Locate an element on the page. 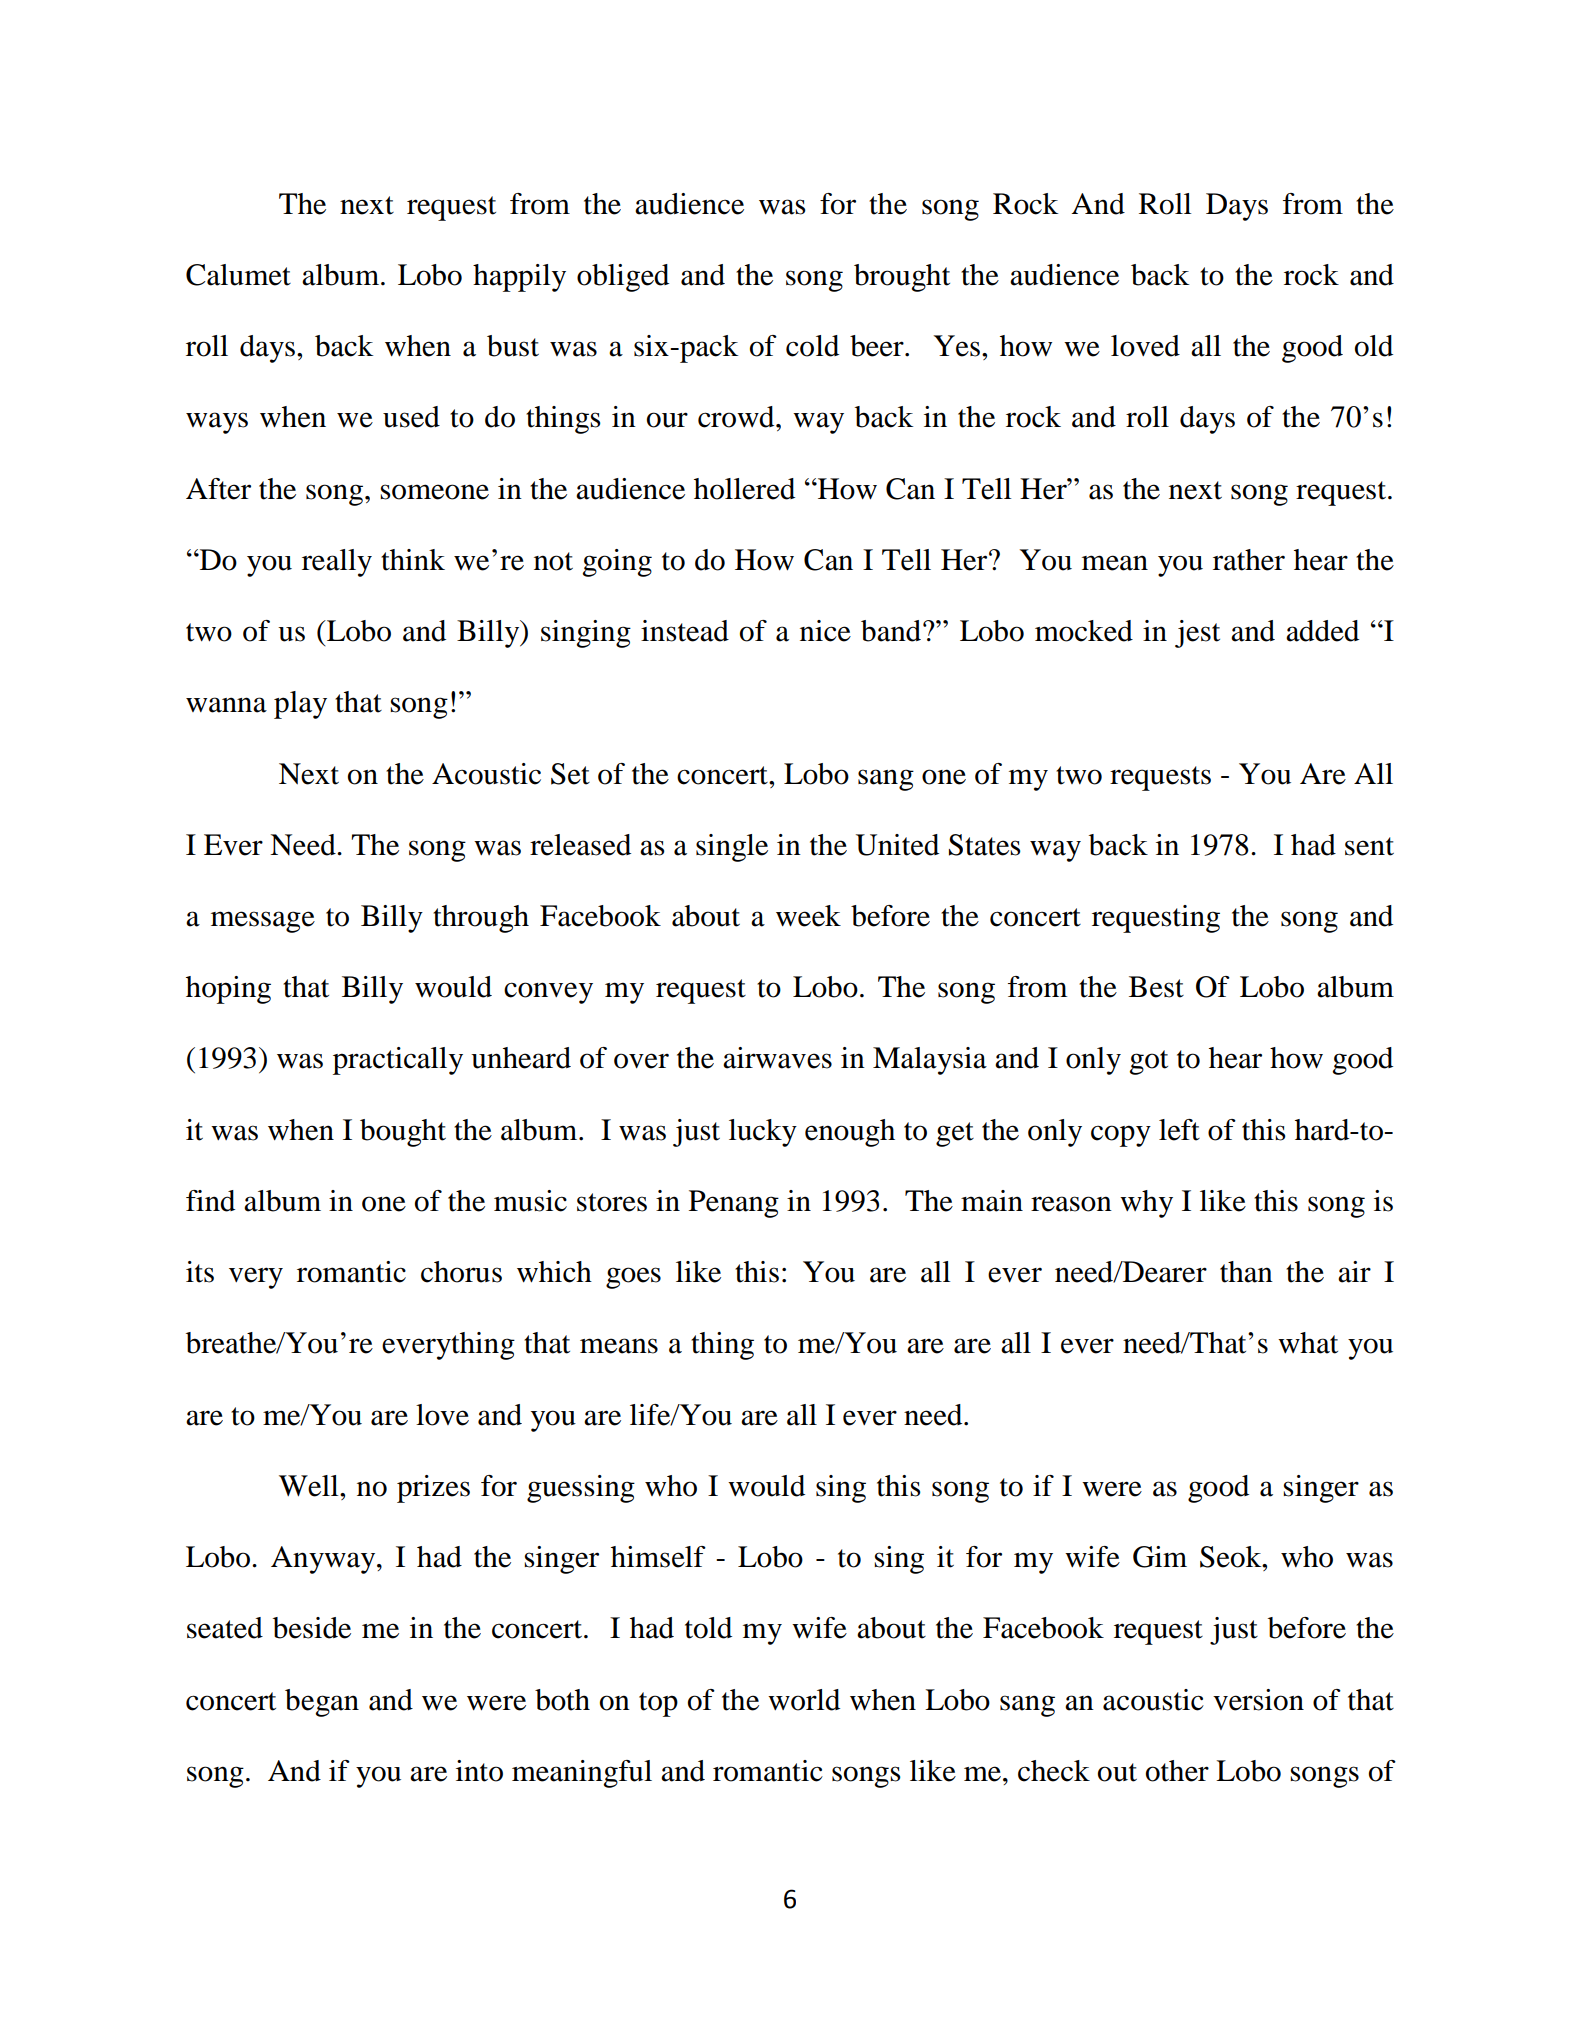  world is located at coordinates (804, 1700).
